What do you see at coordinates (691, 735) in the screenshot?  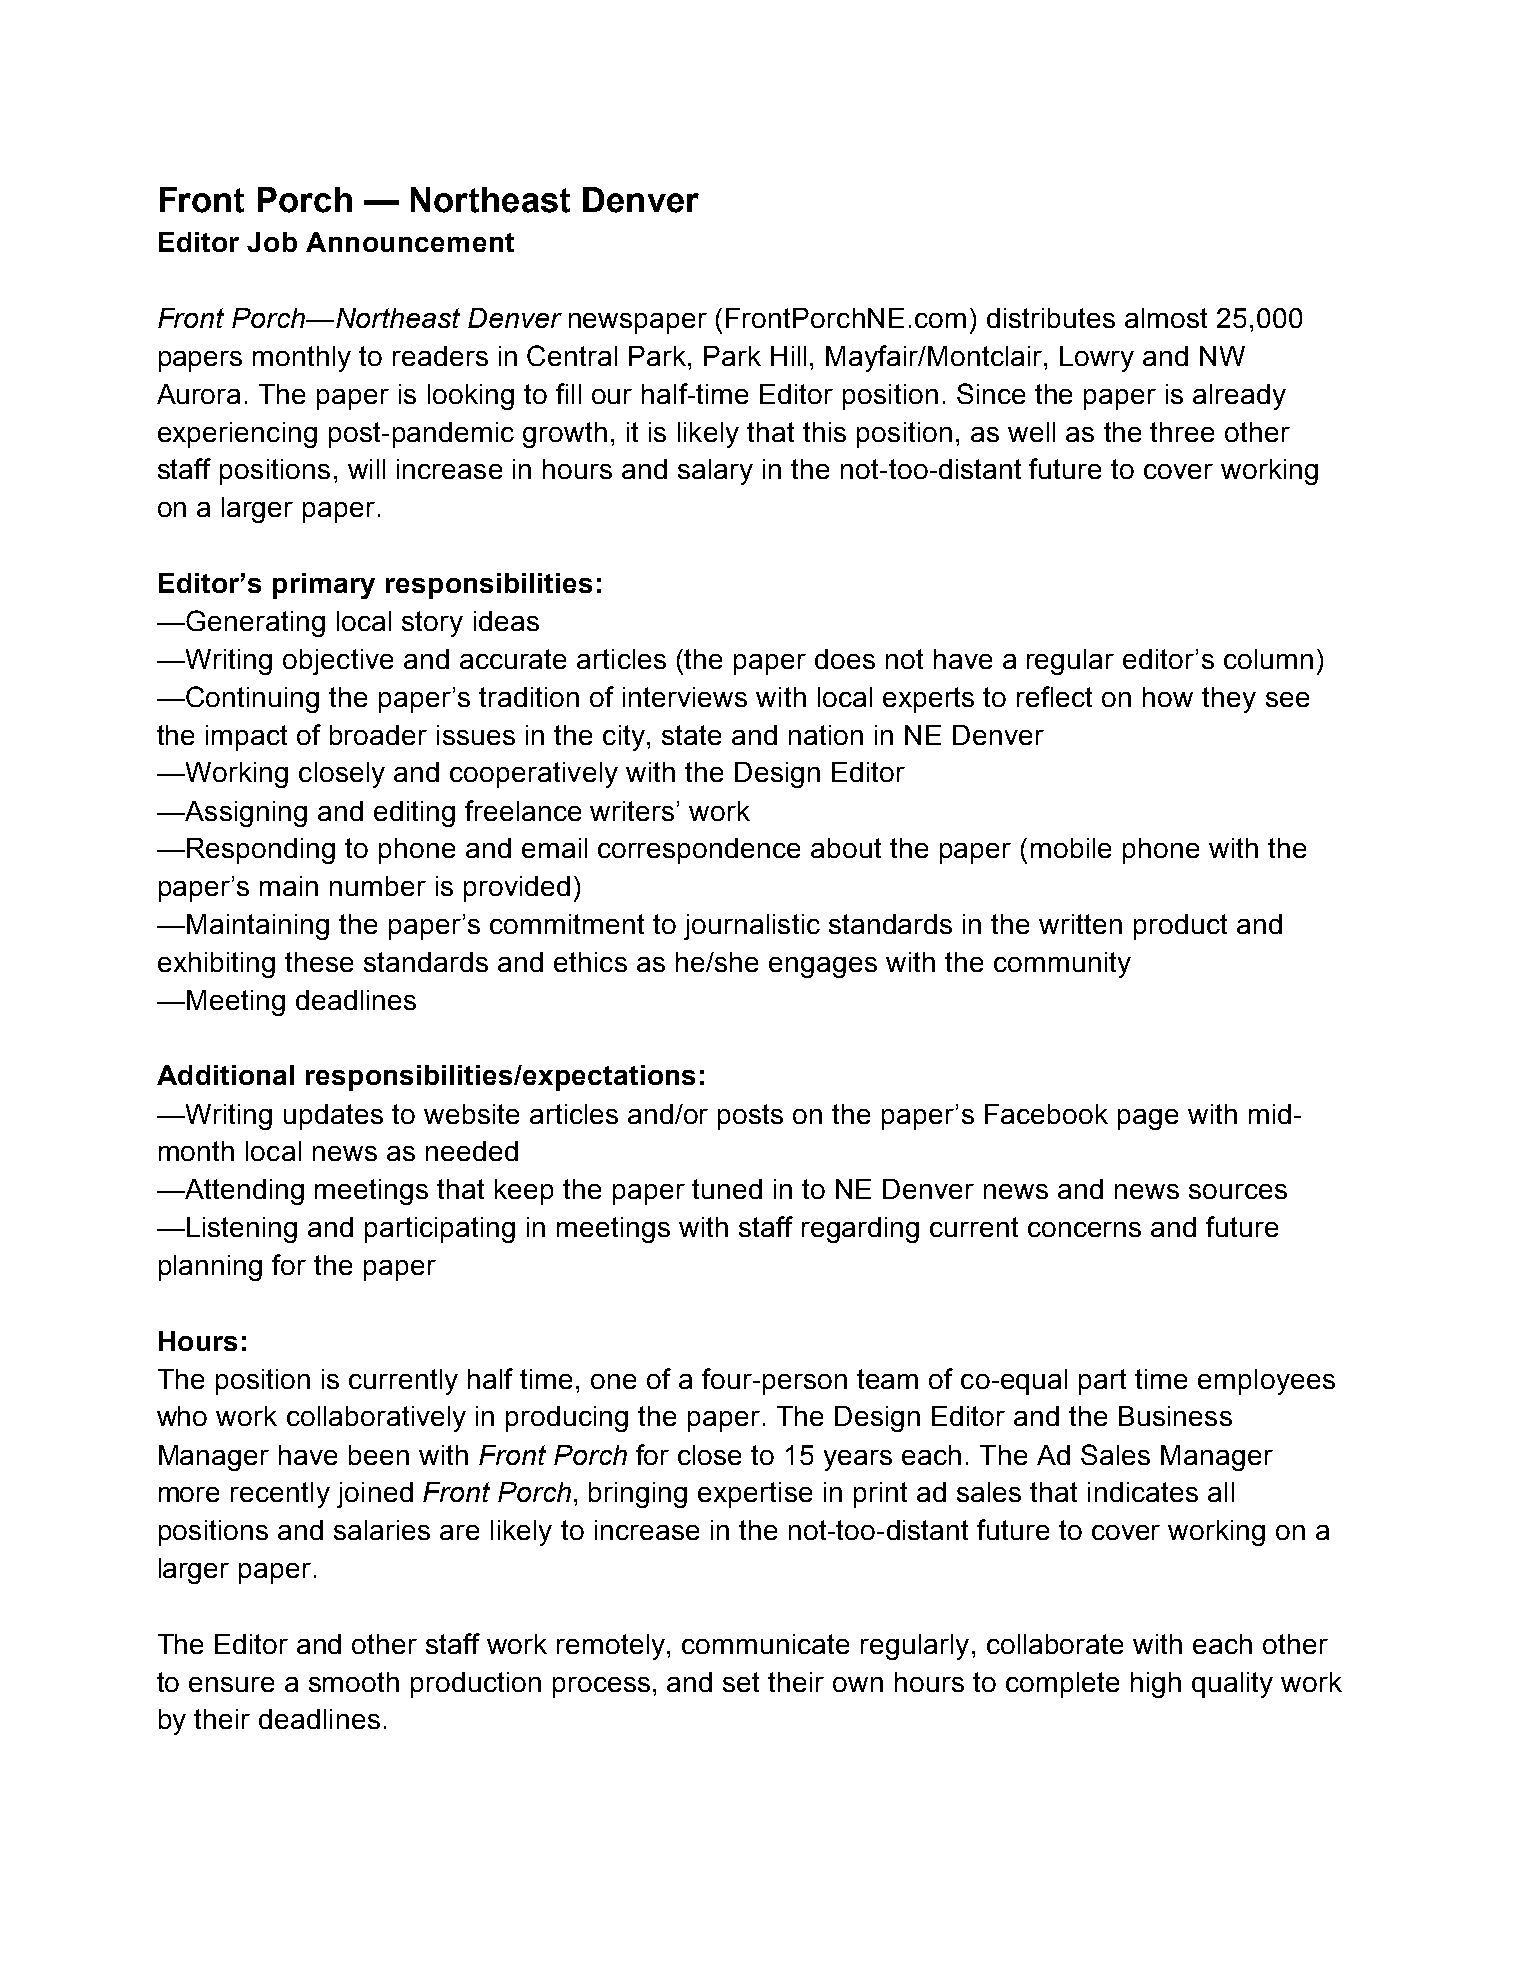 I see `state` at bounding box center [691, 735].
